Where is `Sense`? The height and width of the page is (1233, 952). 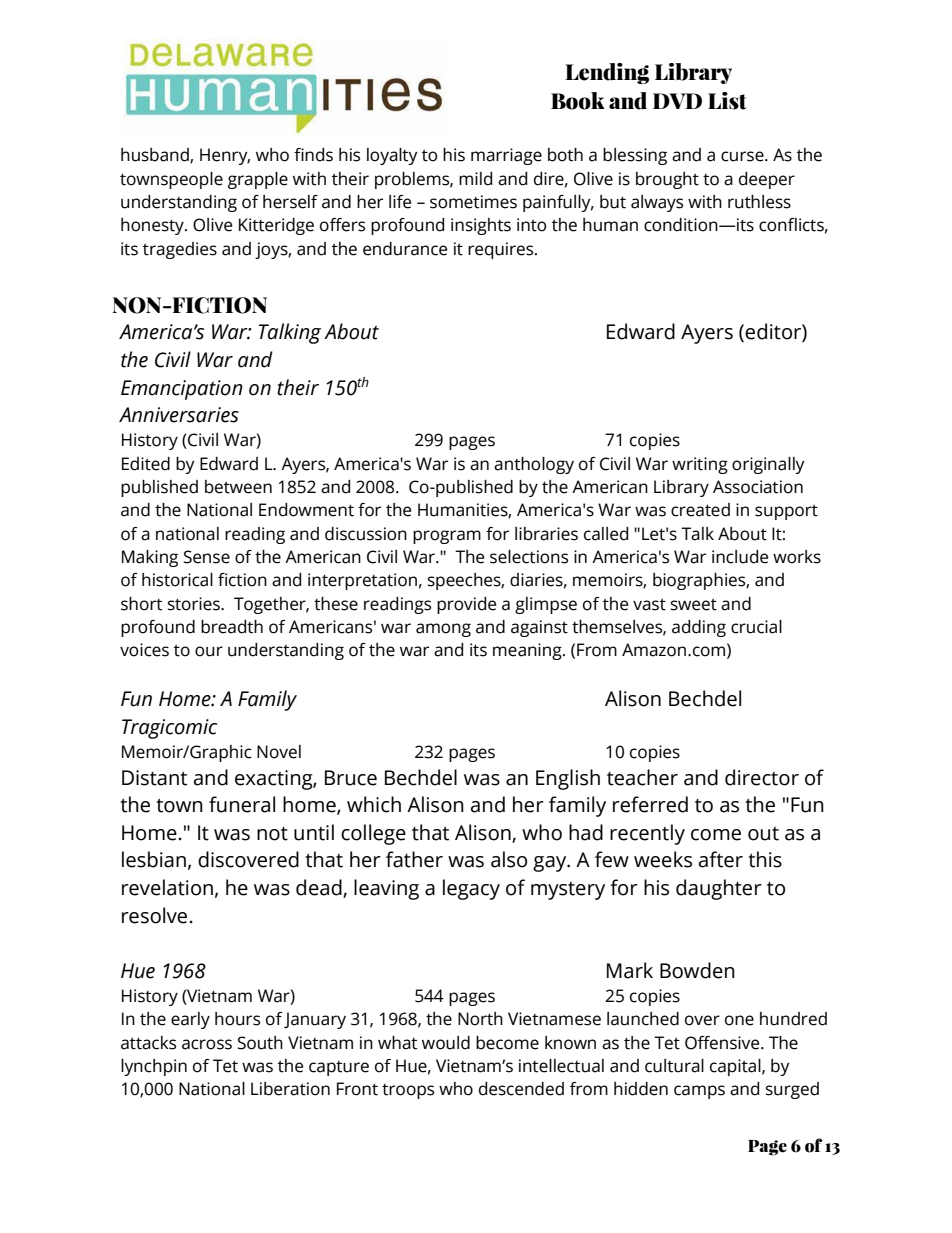
Sense is located at coordinates (207, 557).
